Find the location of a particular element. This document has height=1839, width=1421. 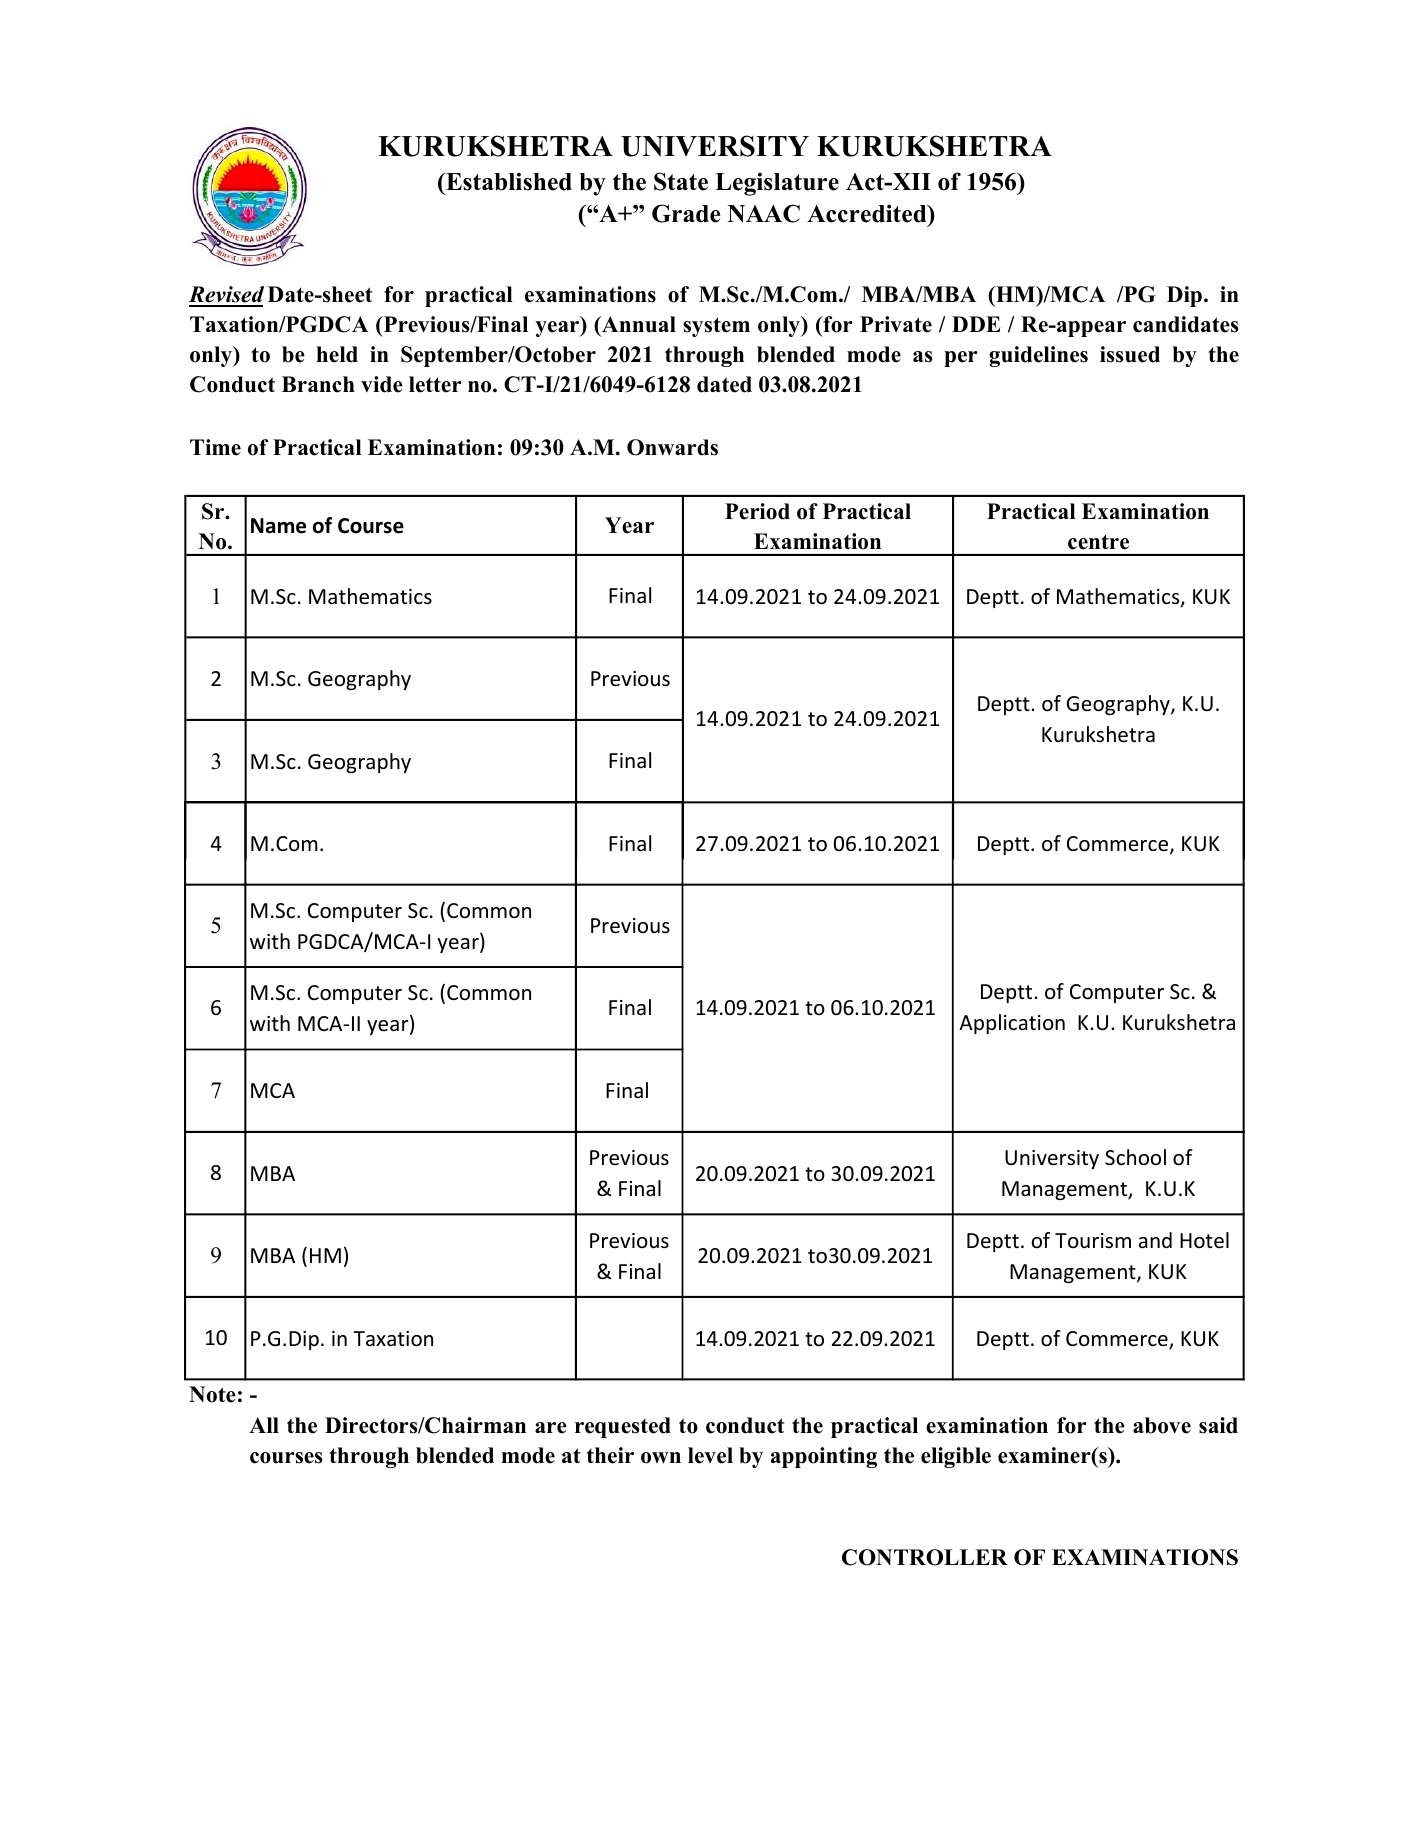

Name is located at coordinates (278, 526).
